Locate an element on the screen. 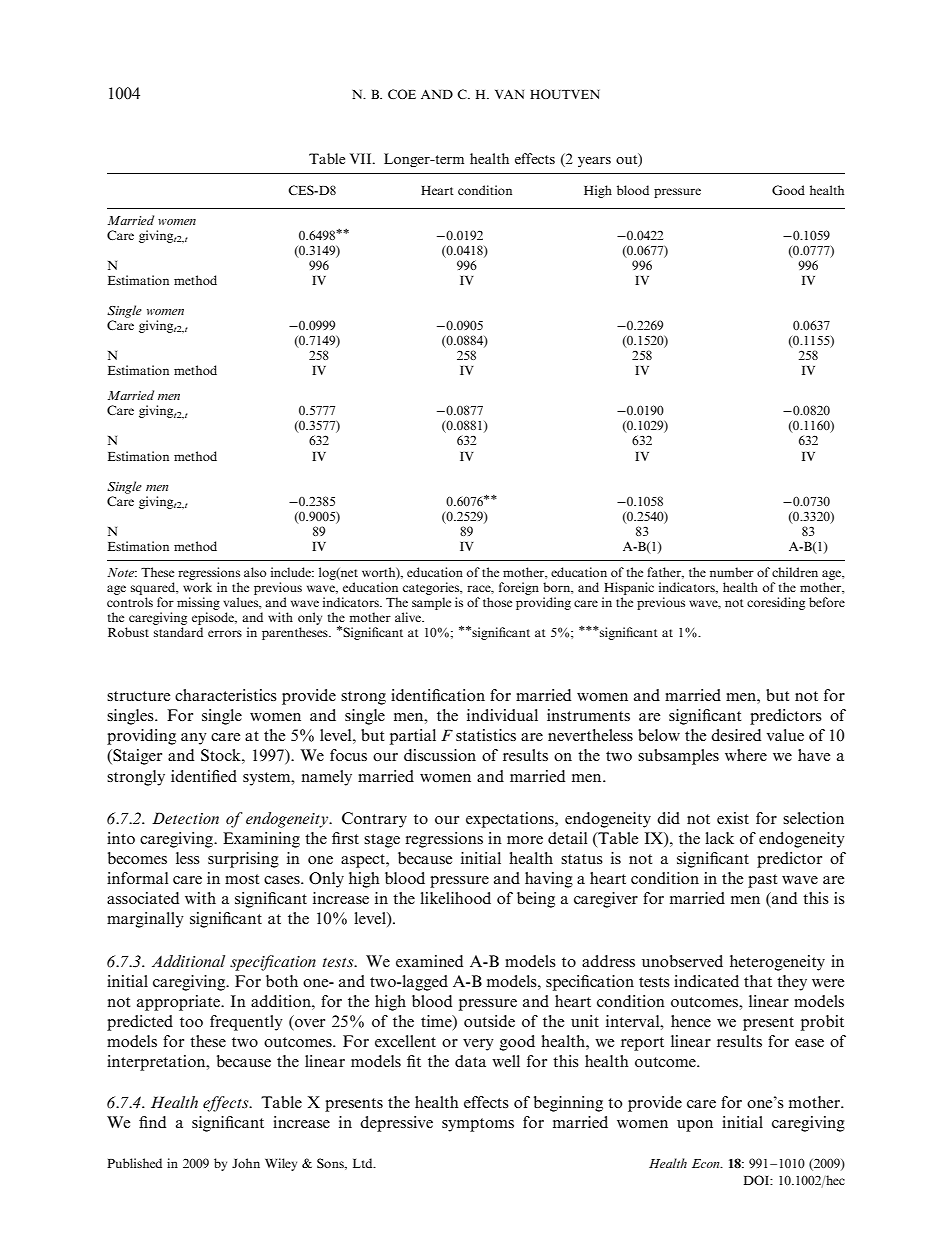 This screenshot has width=952, height=1238. those is located at coordinates (497, 602).
